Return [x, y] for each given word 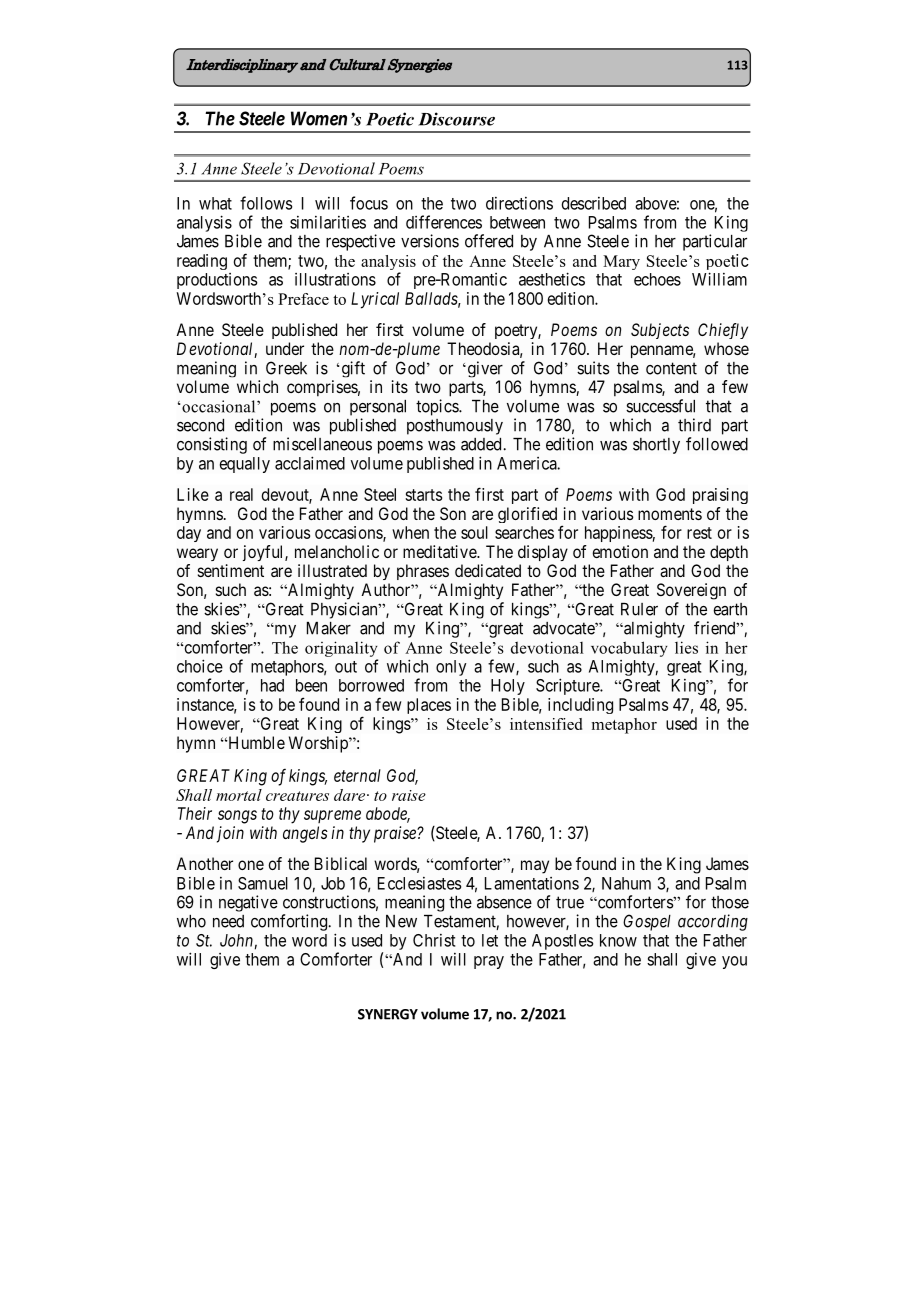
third [694, 425]
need [228, 921]
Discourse [456, 119]
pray [489, 962]
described [594, 203]
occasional [220, 406]
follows [266, 203]
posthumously [455, 427]
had [272, 685]
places [429, 706]
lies [686, 647]
